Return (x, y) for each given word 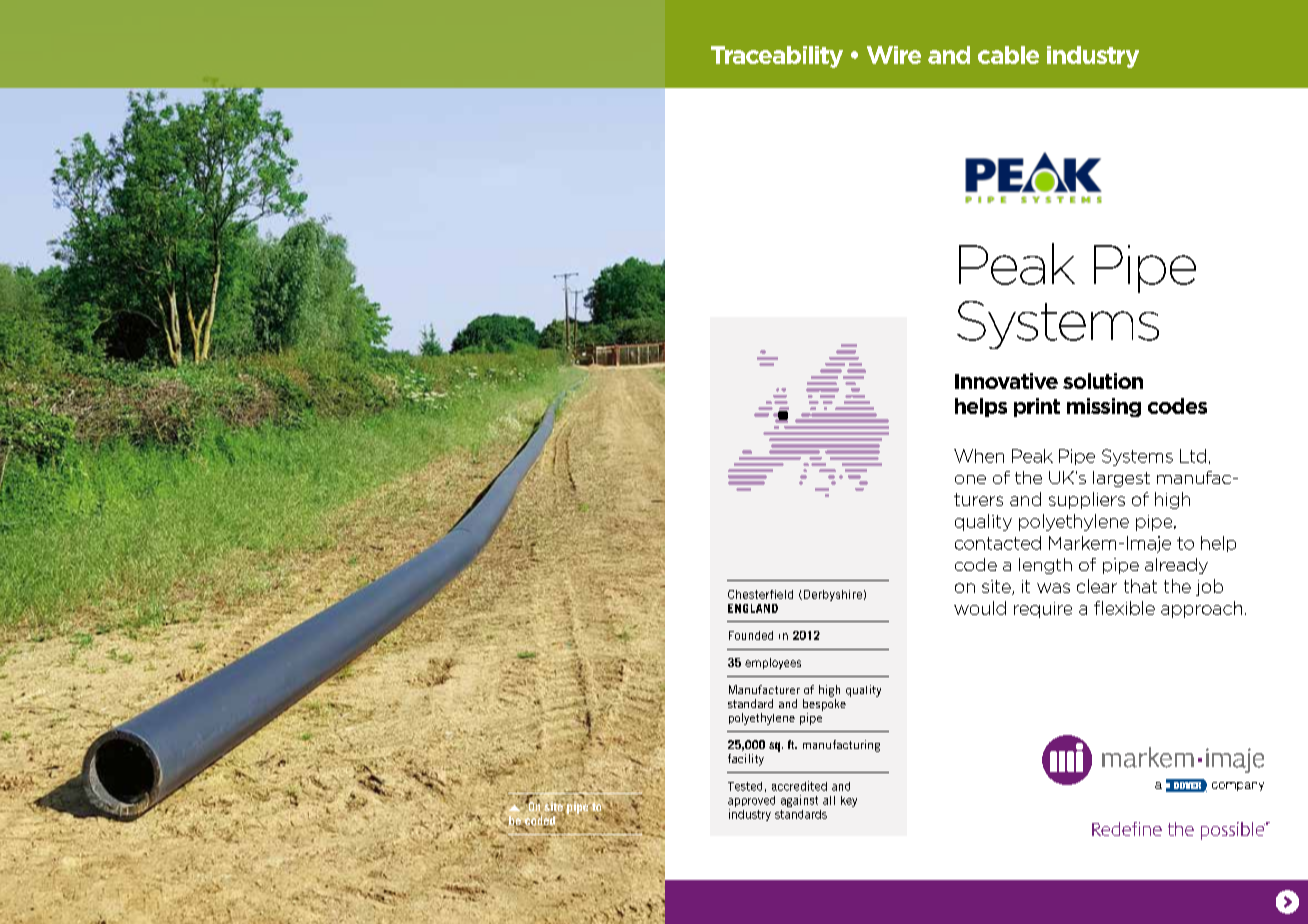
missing (1104, 407)
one (970, 479)
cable (1008, 55)
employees (773, 663)
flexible (1124, 608)
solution (1103, 381)
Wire (894, 55)
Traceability (777, 57)
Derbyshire (833, 595)
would (980, 608)
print (1037, 407)
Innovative (1006, 381)
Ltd (1193, 456)
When (979, 456)
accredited (799, 786)
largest (1121, 479)
